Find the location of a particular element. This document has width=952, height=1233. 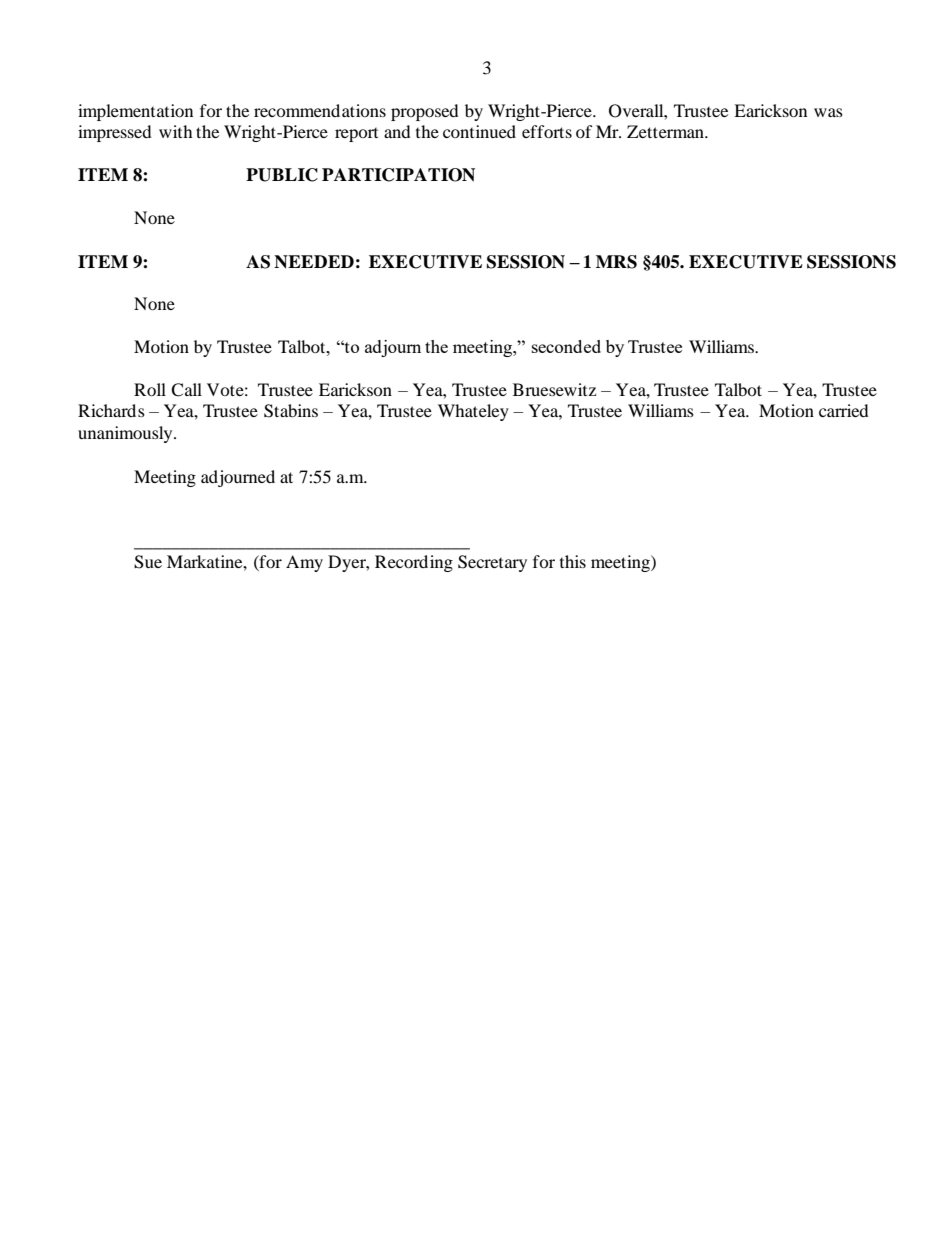

this is located at coordinates (573, 561).
